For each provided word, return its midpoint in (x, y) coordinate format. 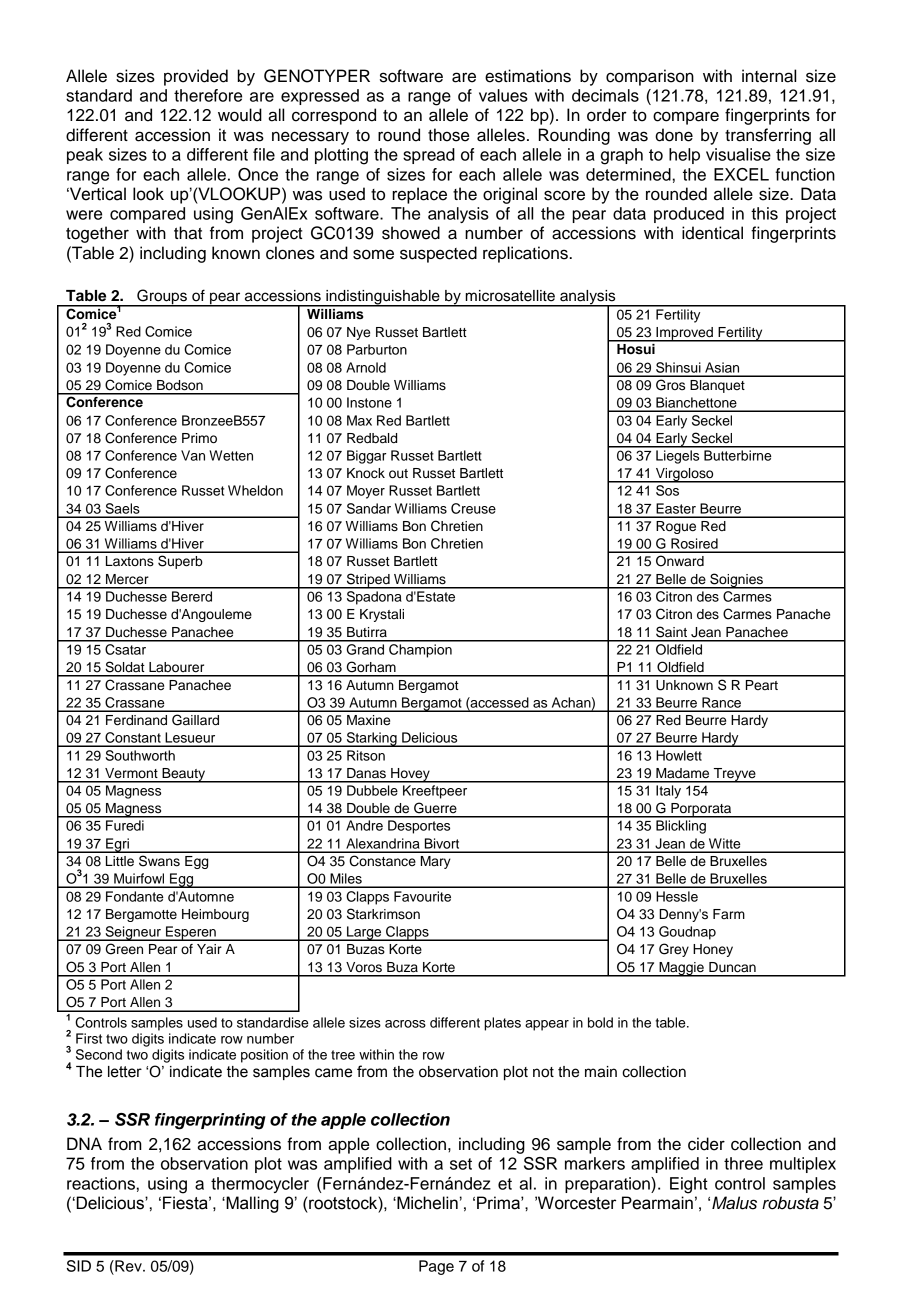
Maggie (681, 969)
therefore (208, 95)
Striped (368, 581)
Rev (128, 1266)
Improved (684, 334)
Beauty (183, 775)
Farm (729, 914)
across (405, 1024)
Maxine (368, 720)
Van (193, 455)
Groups (162, 298)
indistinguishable (383, 298)
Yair (209, 949)
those (448, 135)
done (674, 135)
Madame (682, 773)
